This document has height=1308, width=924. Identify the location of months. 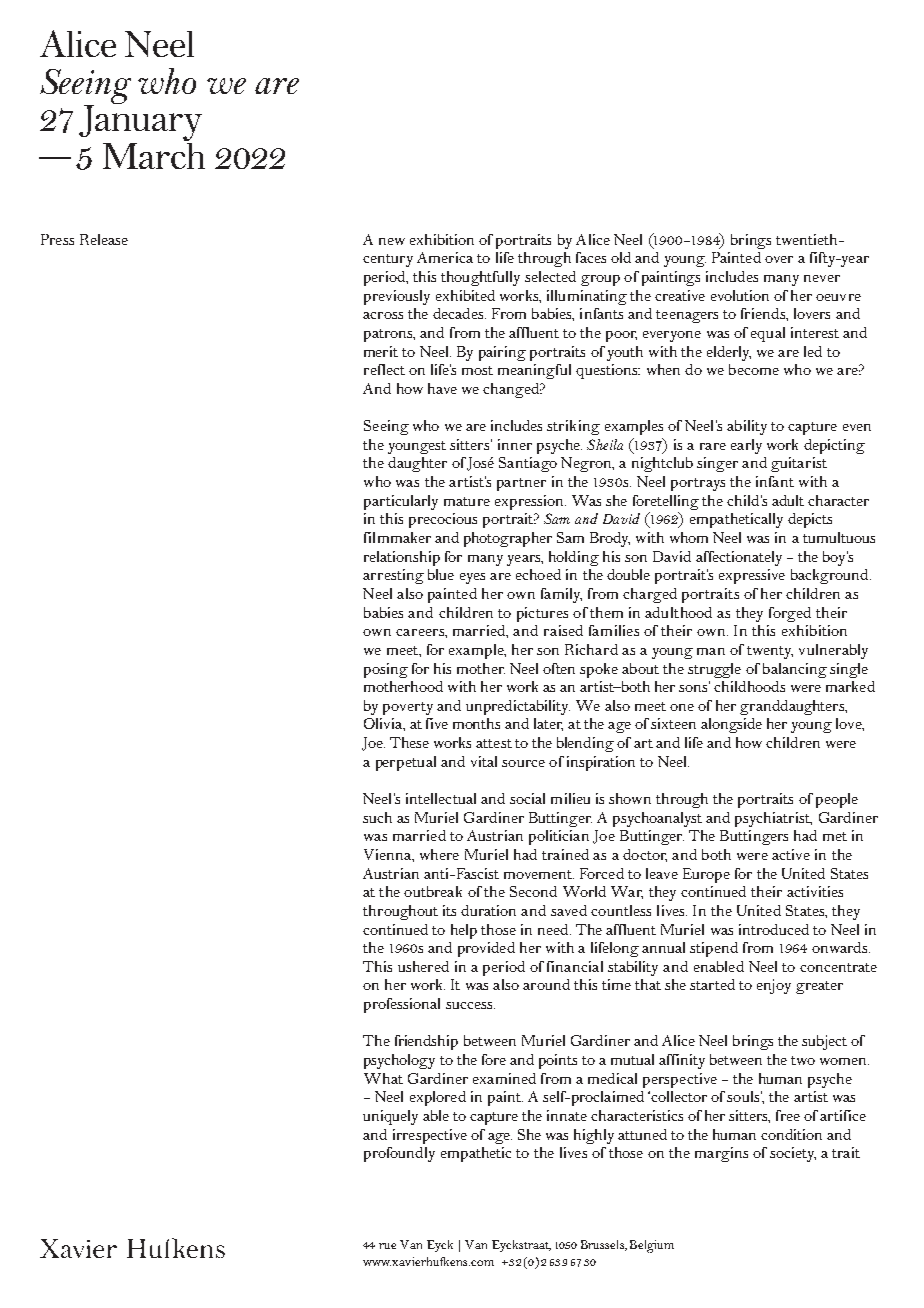
(476, 723).
